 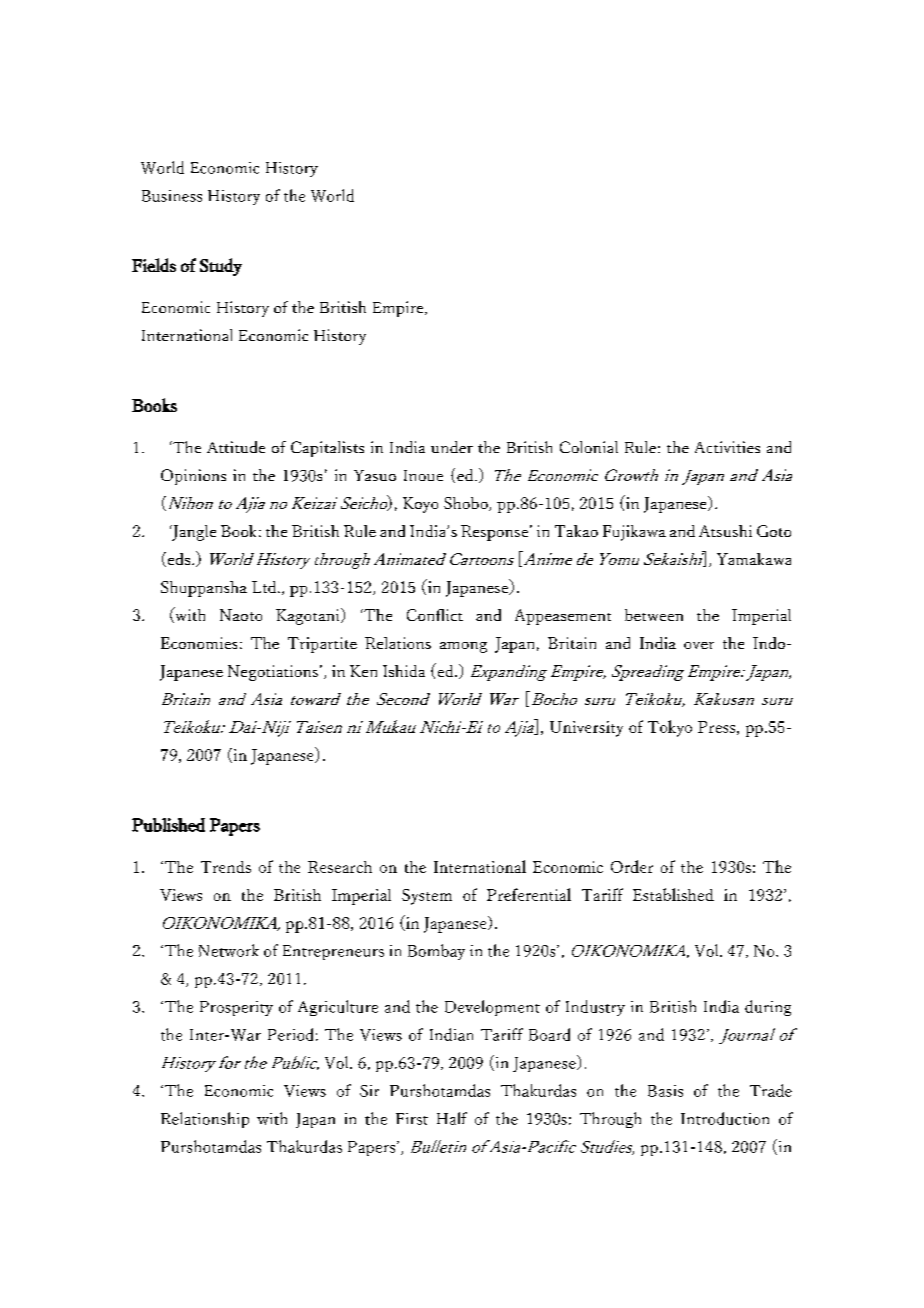 What do you see at coordinates (199, 643) in the document?
I see `Economies` at bounding box center [199, 643].
